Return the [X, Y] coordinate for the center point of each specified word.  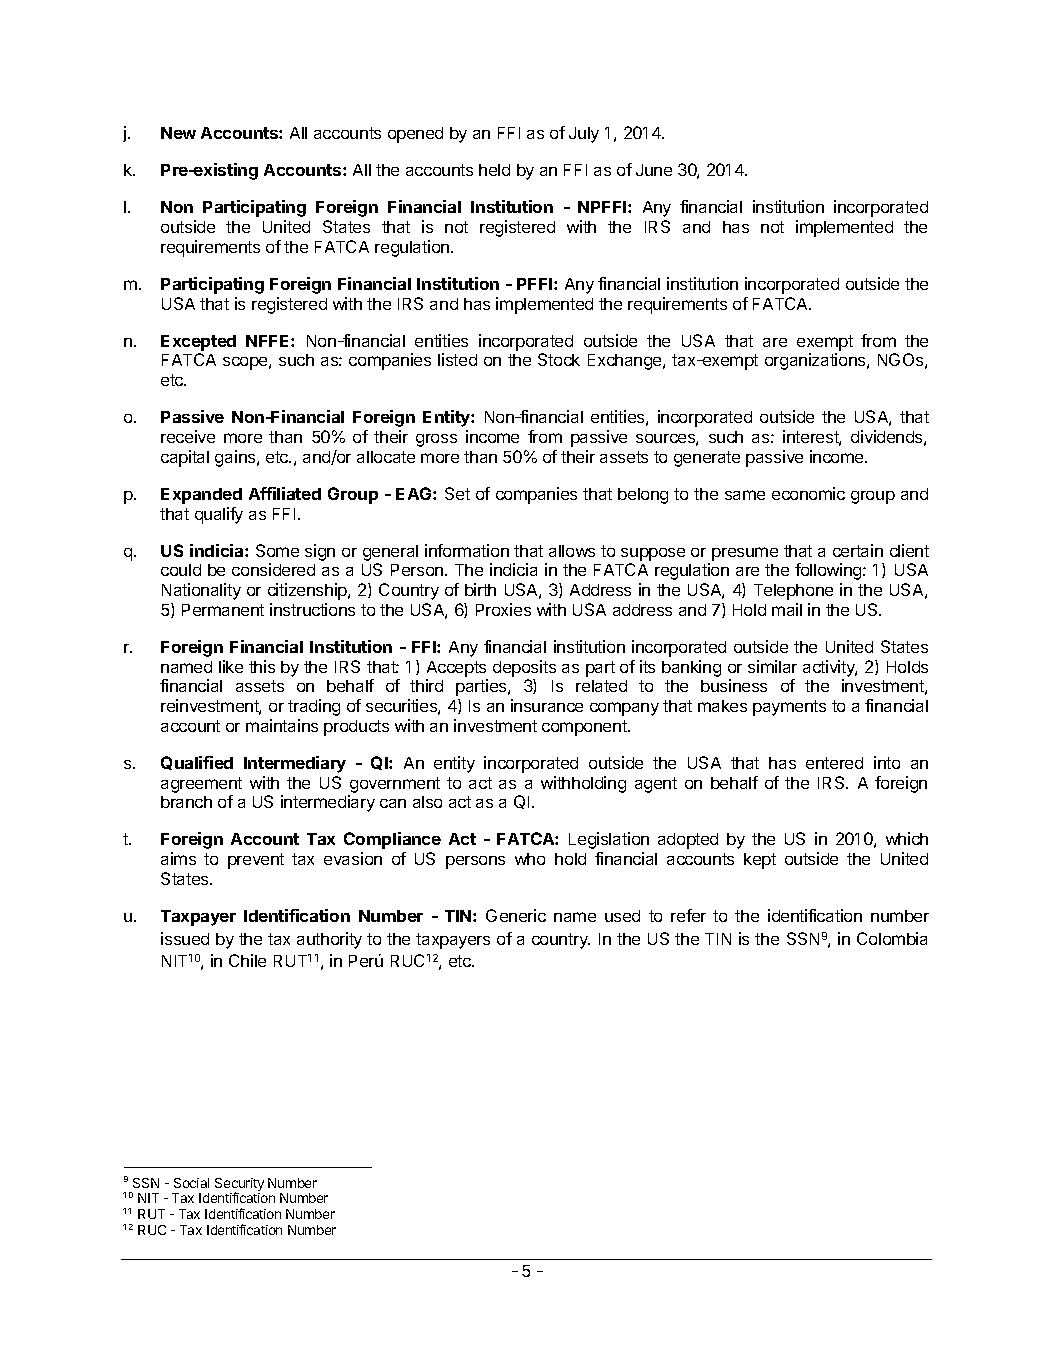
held [494, 170]
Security [239, 1185]
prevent [256, 861]
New [178, 133]
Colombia [892, 938]
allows [572, 551]
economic [808, 493]
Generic [516, 915]
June [654, 170]
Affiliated [285, 493]
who [530, 859]
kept [760, 861]
